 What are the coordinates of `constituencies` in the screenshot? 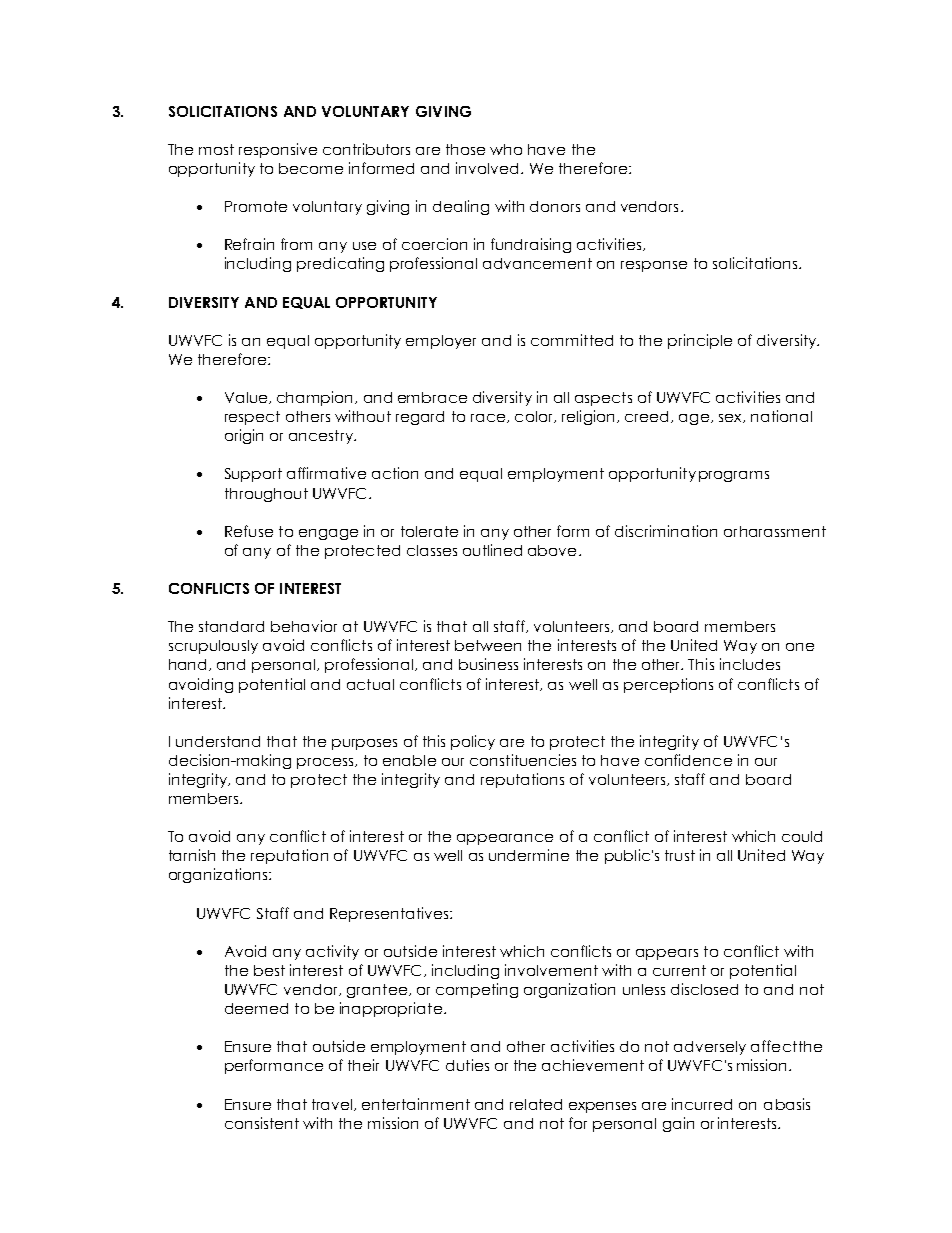 It's located at (523, 760).
